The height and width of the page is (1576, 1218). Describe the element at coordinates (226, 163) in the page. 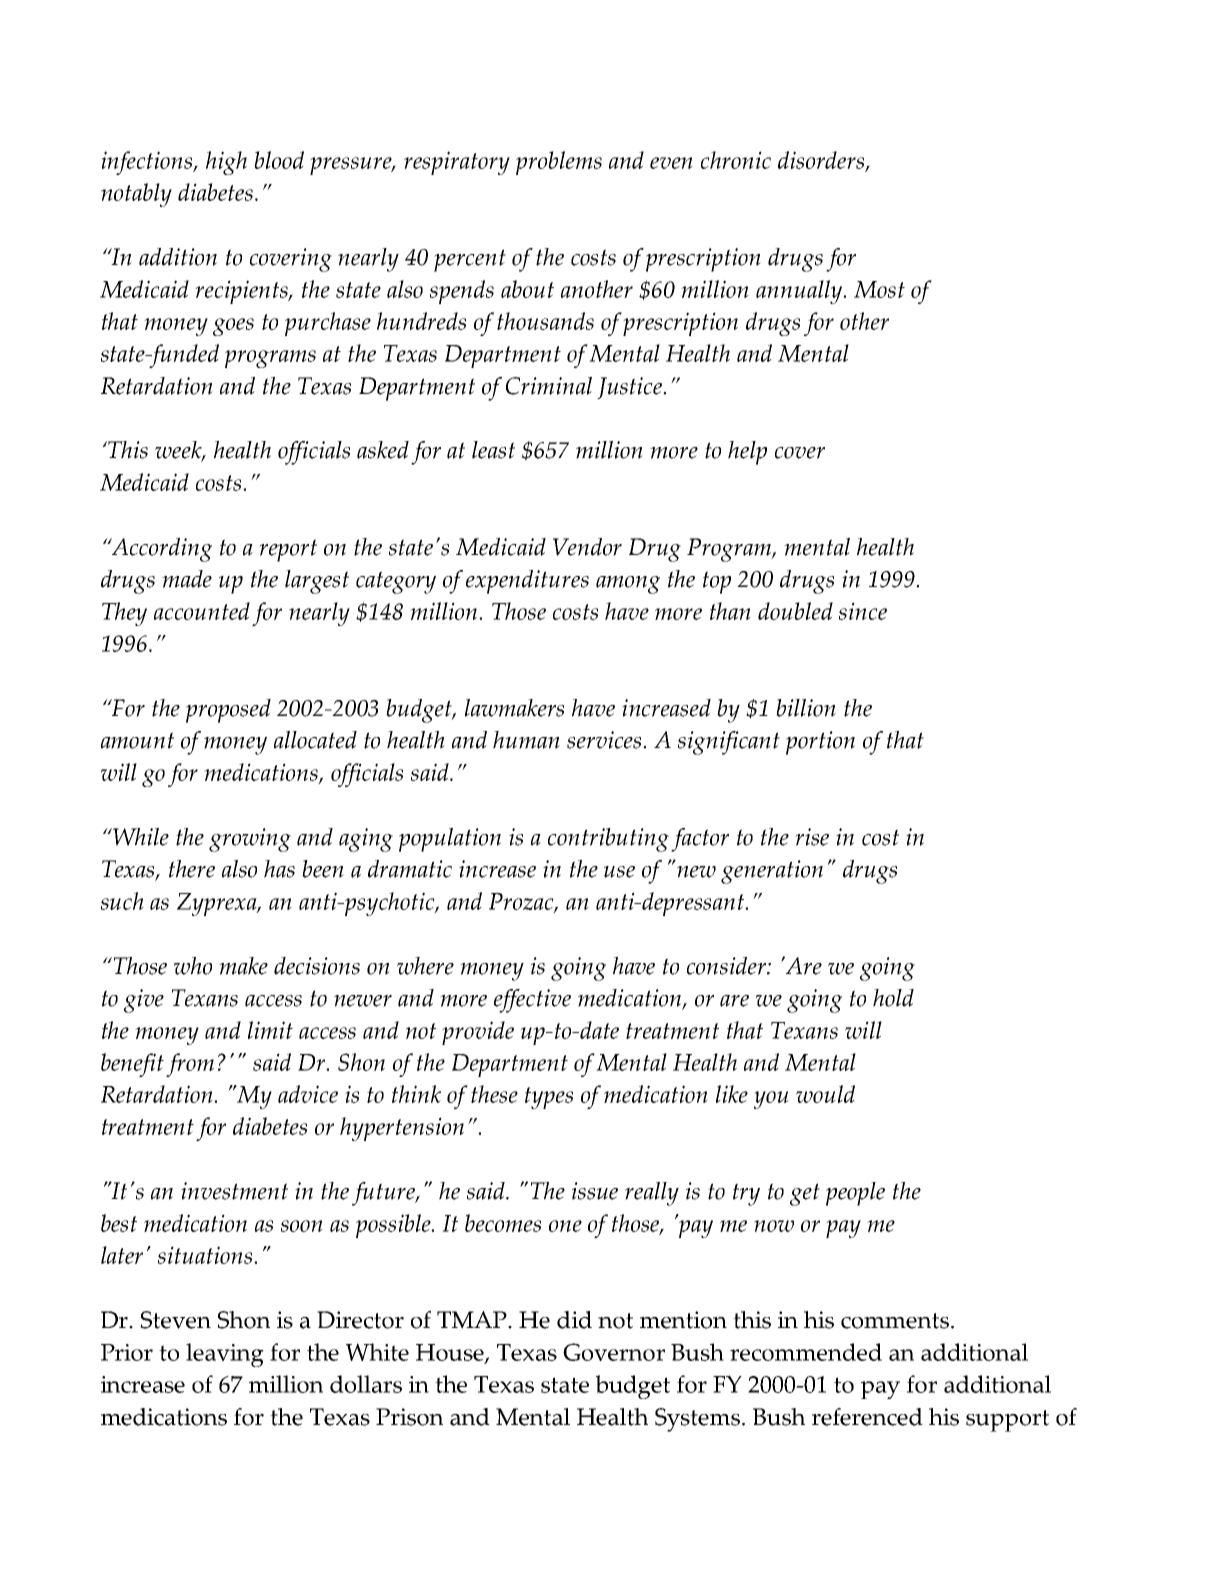

I see `high` at that location.
